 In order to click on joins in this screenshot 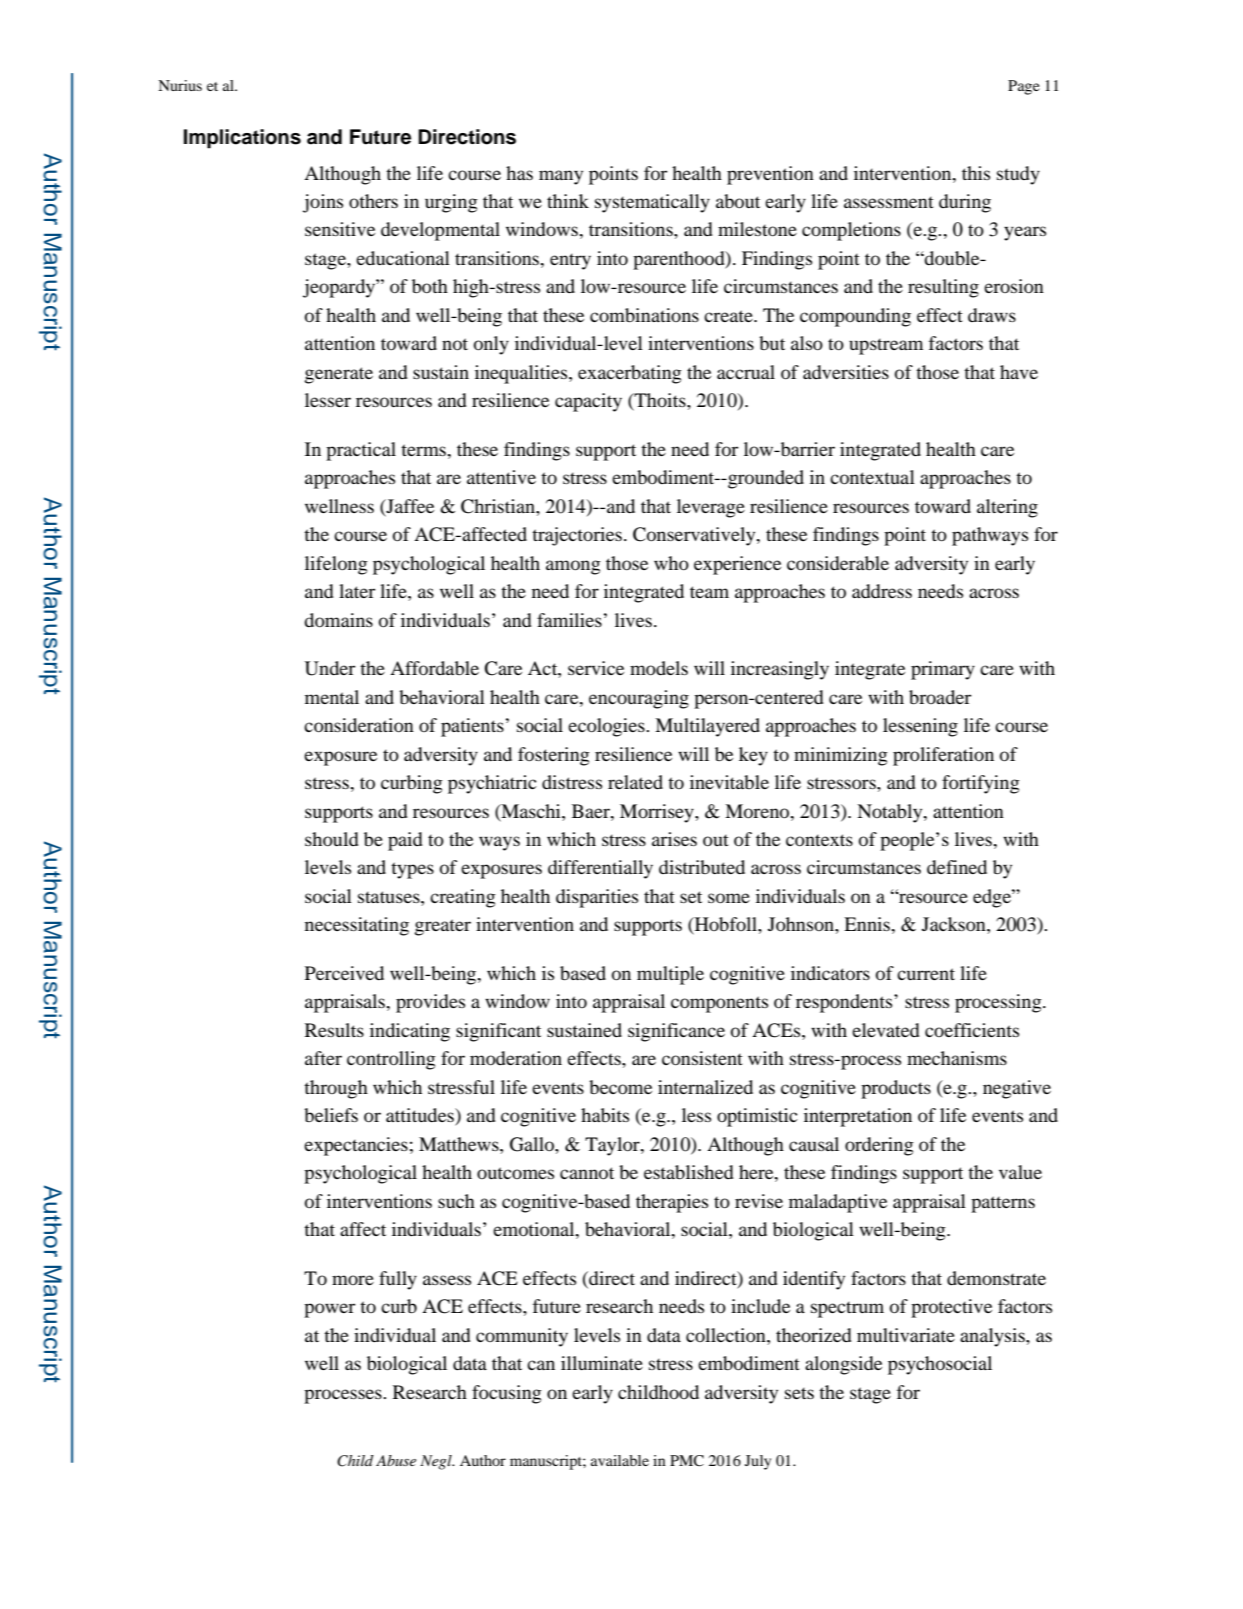, I will do `click(323, 203)`.
